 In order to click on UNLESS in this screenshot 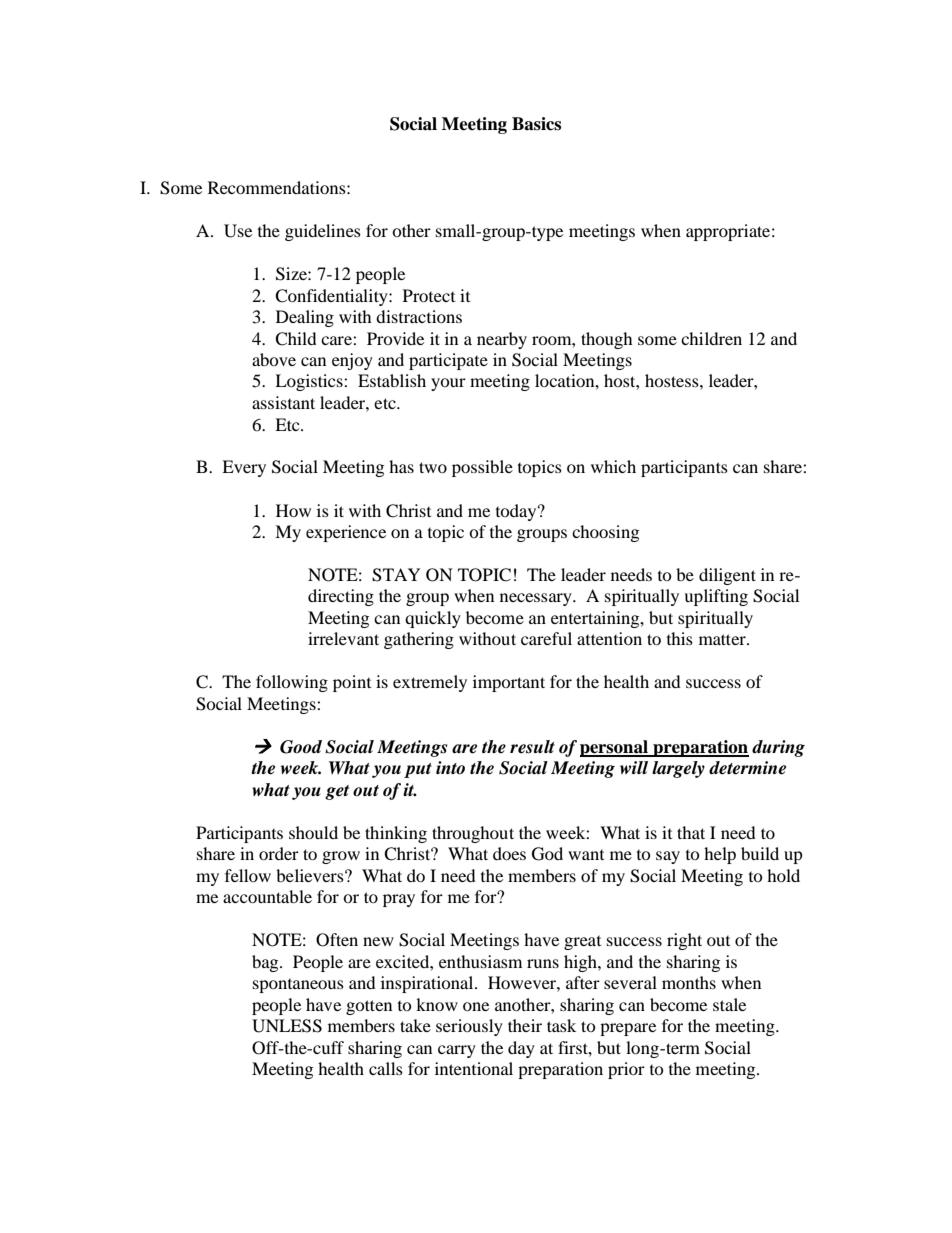, I will do `click(287, 1026)`.
